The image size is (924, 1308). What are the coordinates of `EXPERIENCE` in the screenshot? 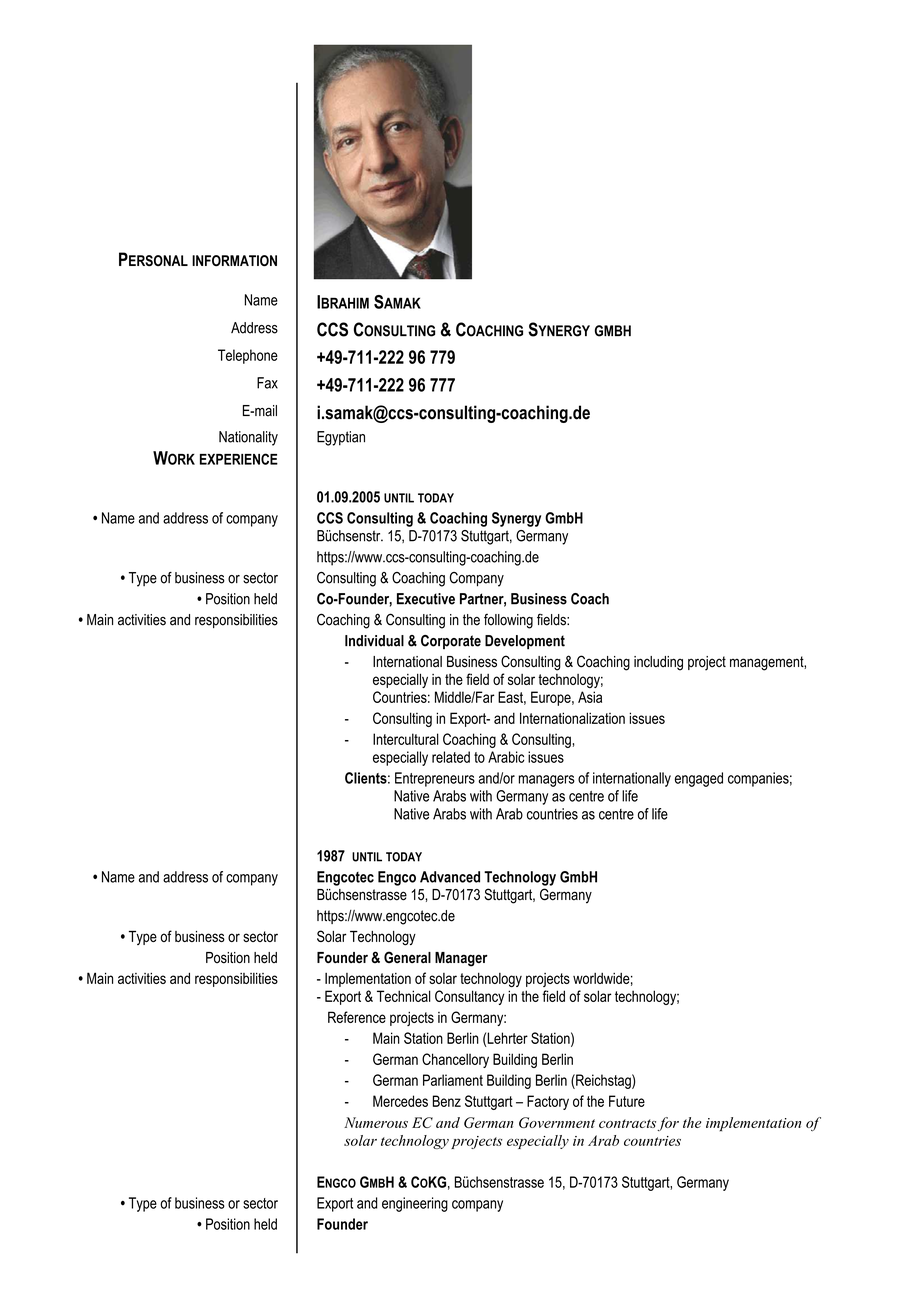 It's located at (239, 459).
